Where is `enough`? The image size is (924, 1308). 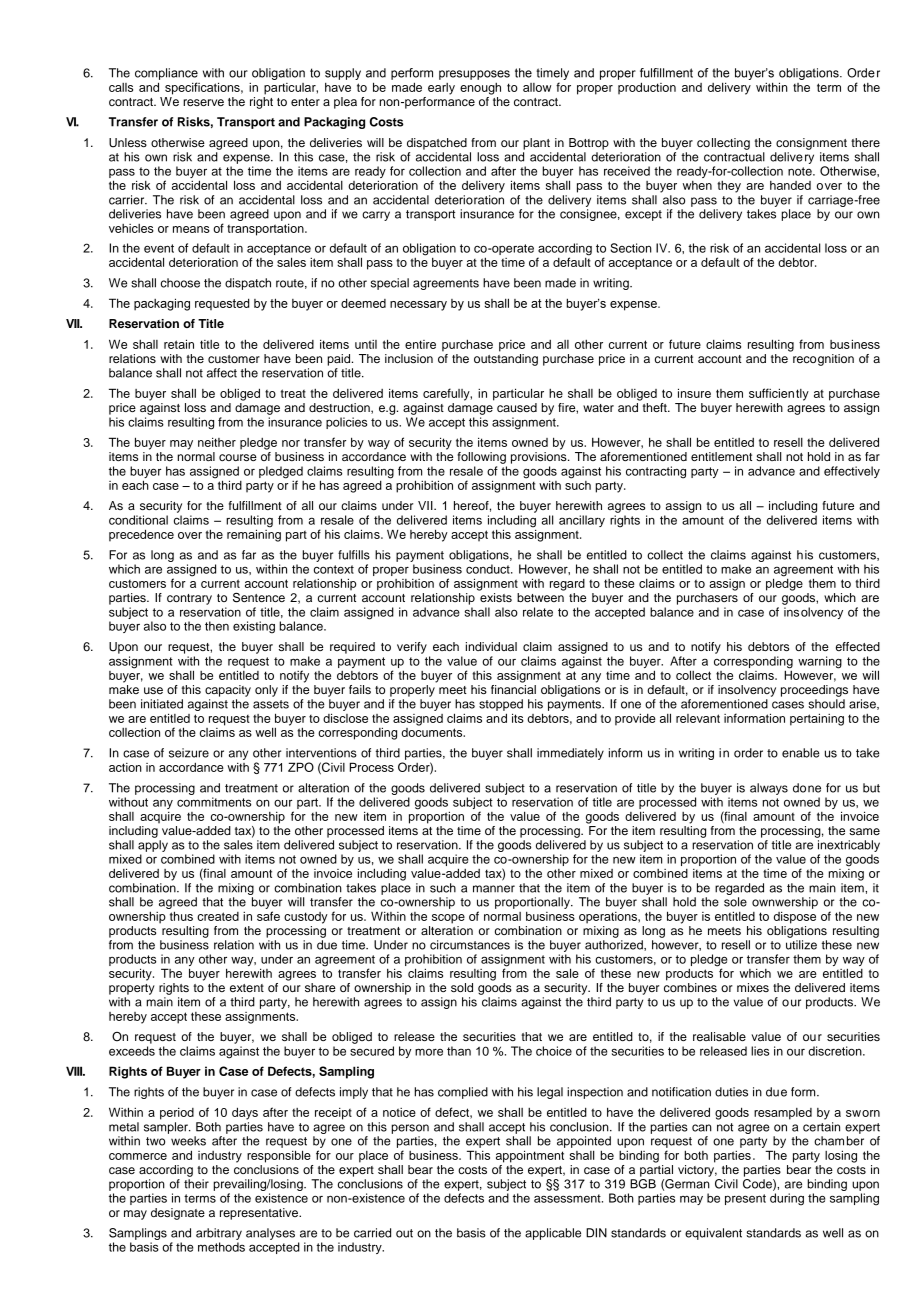
enough is located at coordinates (480, 89).
